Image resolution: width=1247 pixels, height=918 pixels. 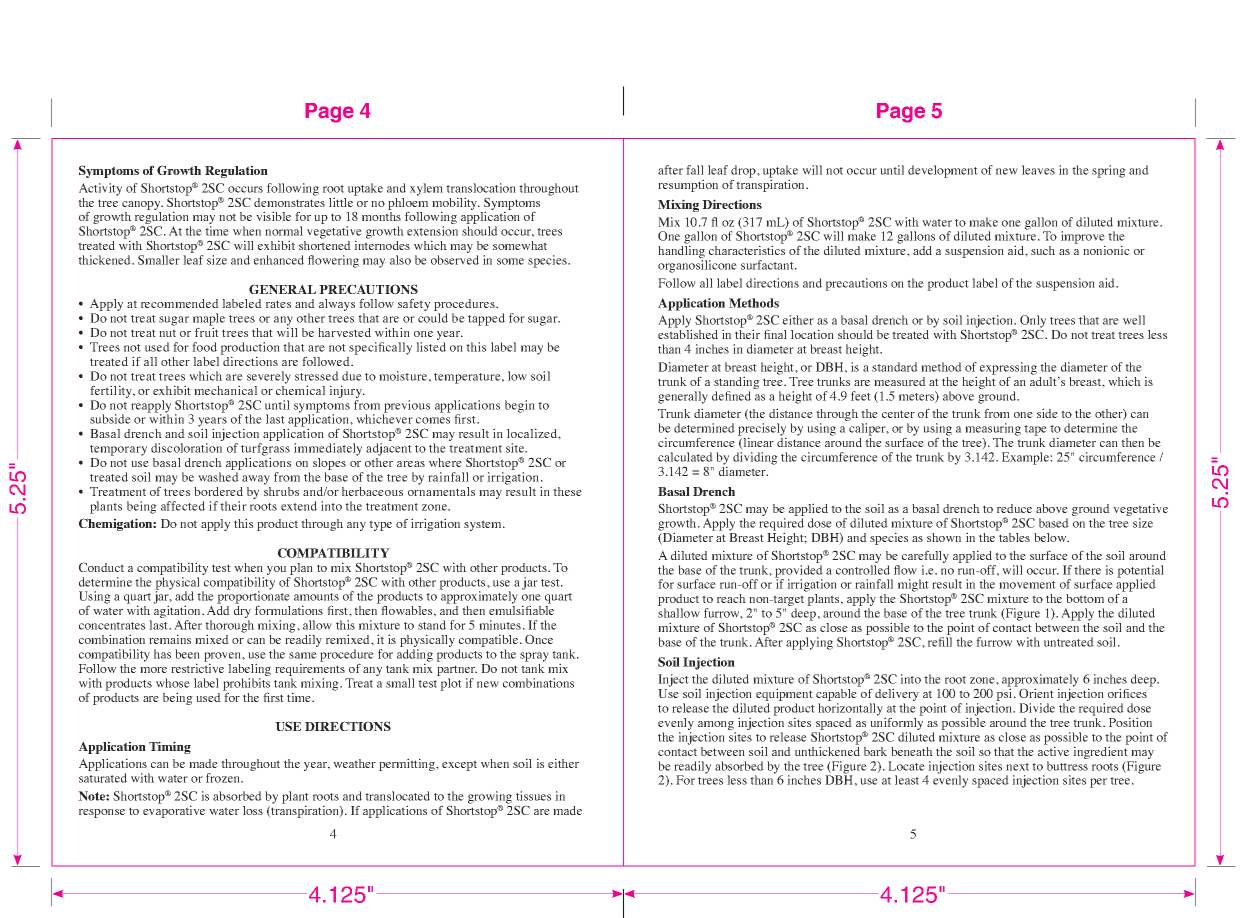 What do you see at coordinates (1027, 585) in the screenshot?
I see `movement` at bounding box center [1027, 585].
